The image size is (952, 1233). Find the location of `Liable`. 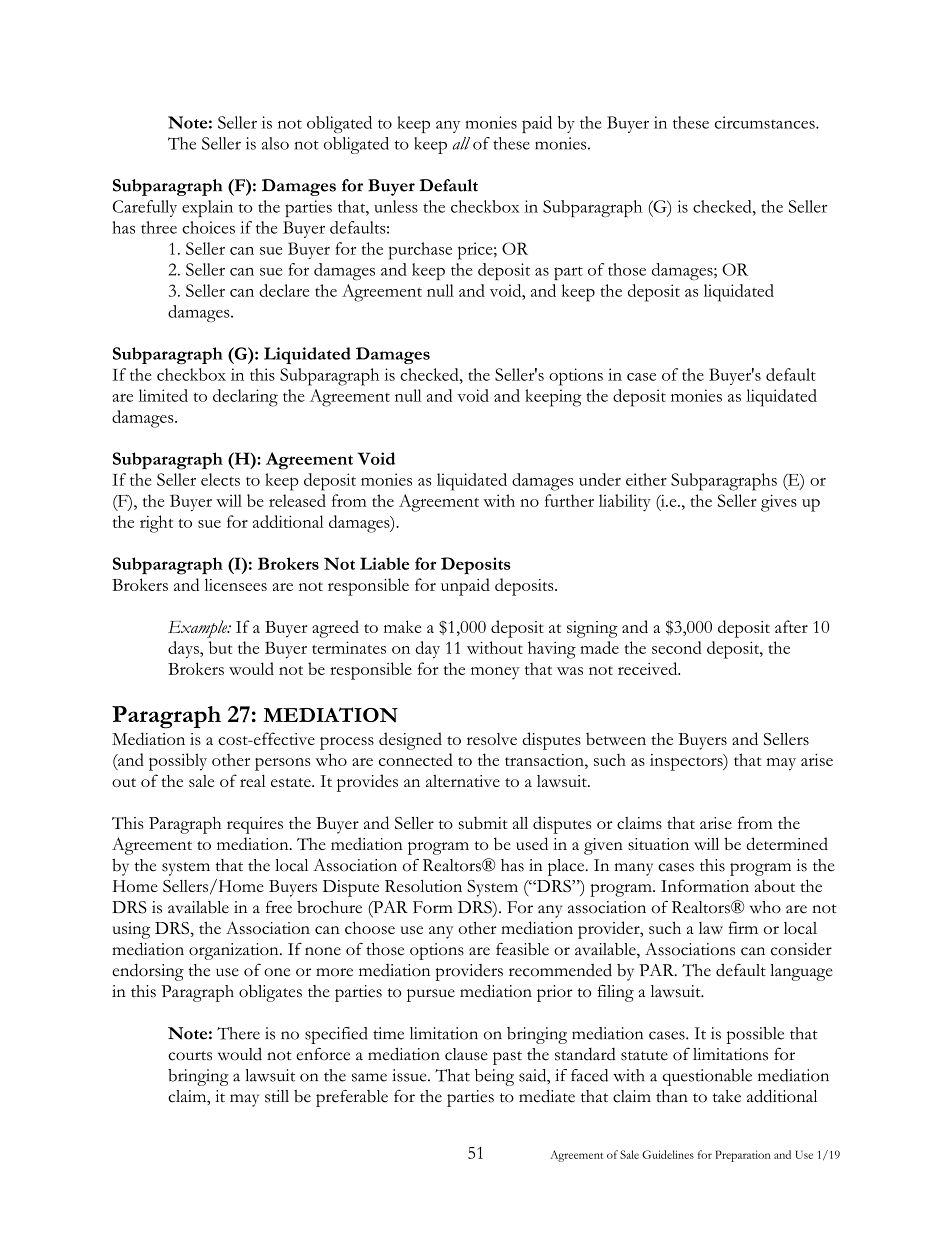

Liable is located at coordinates (384, 563).
